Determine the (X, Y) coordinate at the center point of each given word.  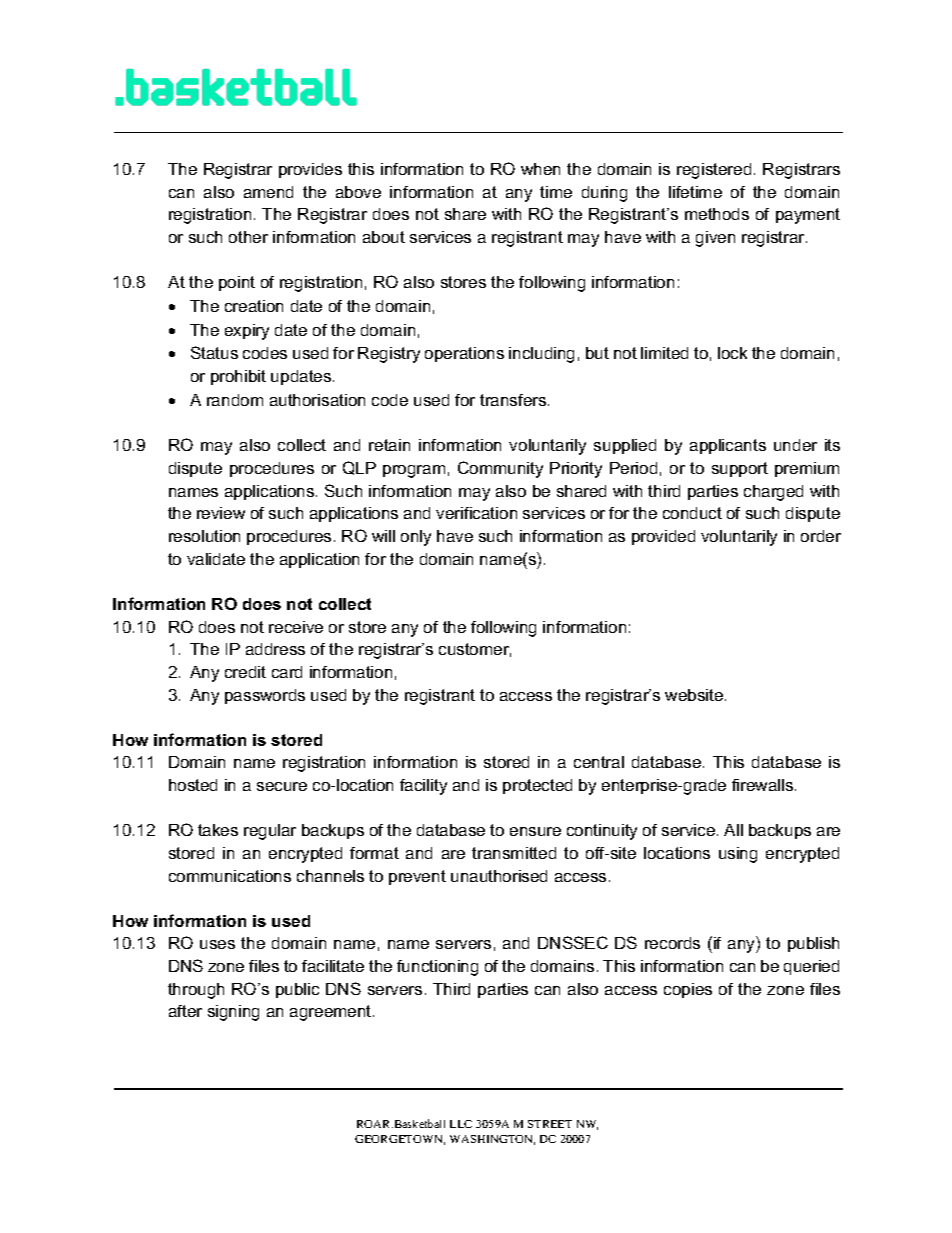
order (821, 536)
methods (717, 214)
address (275, 649)
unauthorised (499, 876)
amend (268, 192)
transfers (514, 400)
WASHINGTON (492, 1140)
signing (233, 1013)
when (540, 169)
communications (230, 876)
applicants (728, 446)
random (235, 400)
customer (475, 650)
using (738, 855)
